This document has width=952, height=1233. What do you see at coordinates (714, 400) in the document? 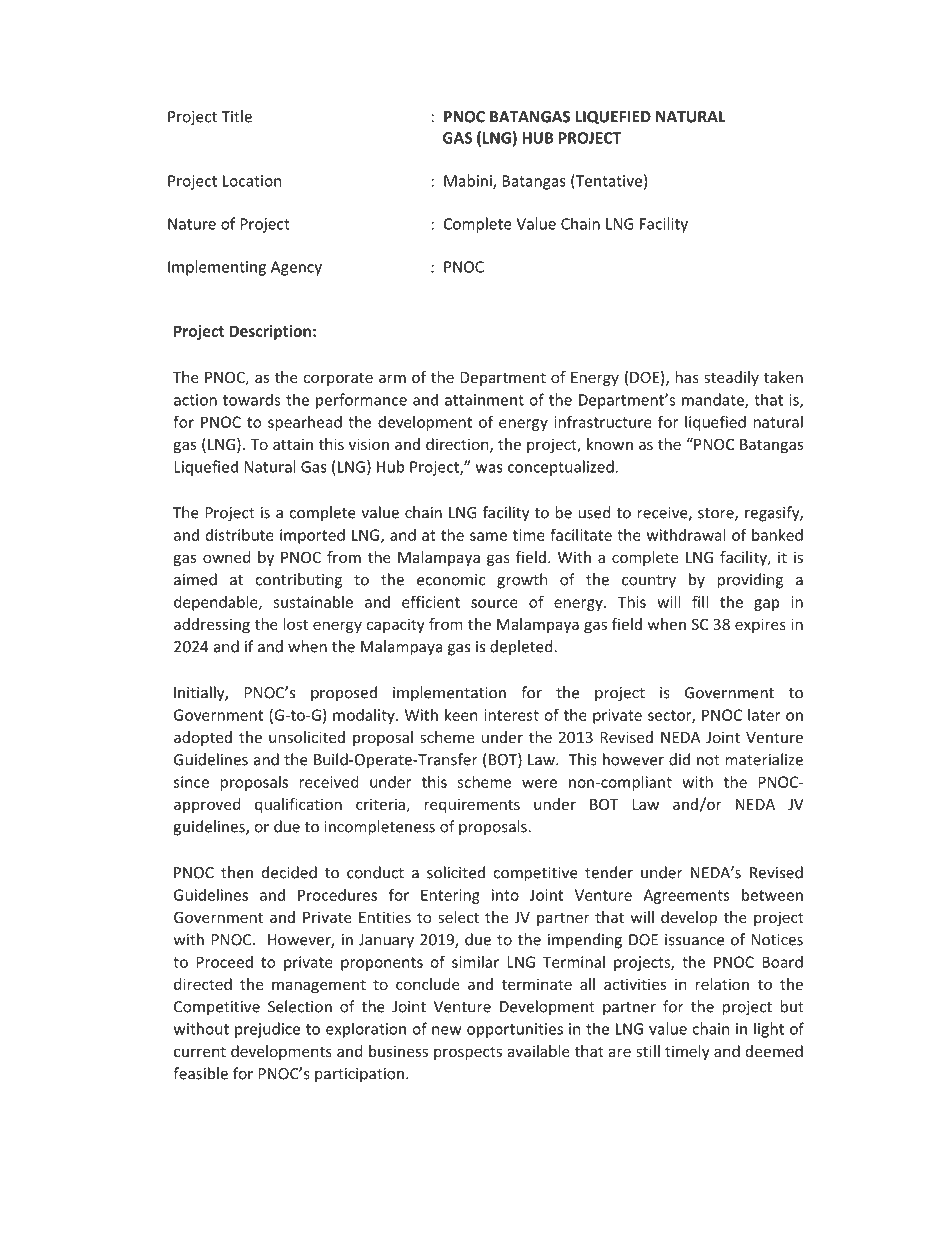
I see `mandate` at bounding box center [714, 400].
